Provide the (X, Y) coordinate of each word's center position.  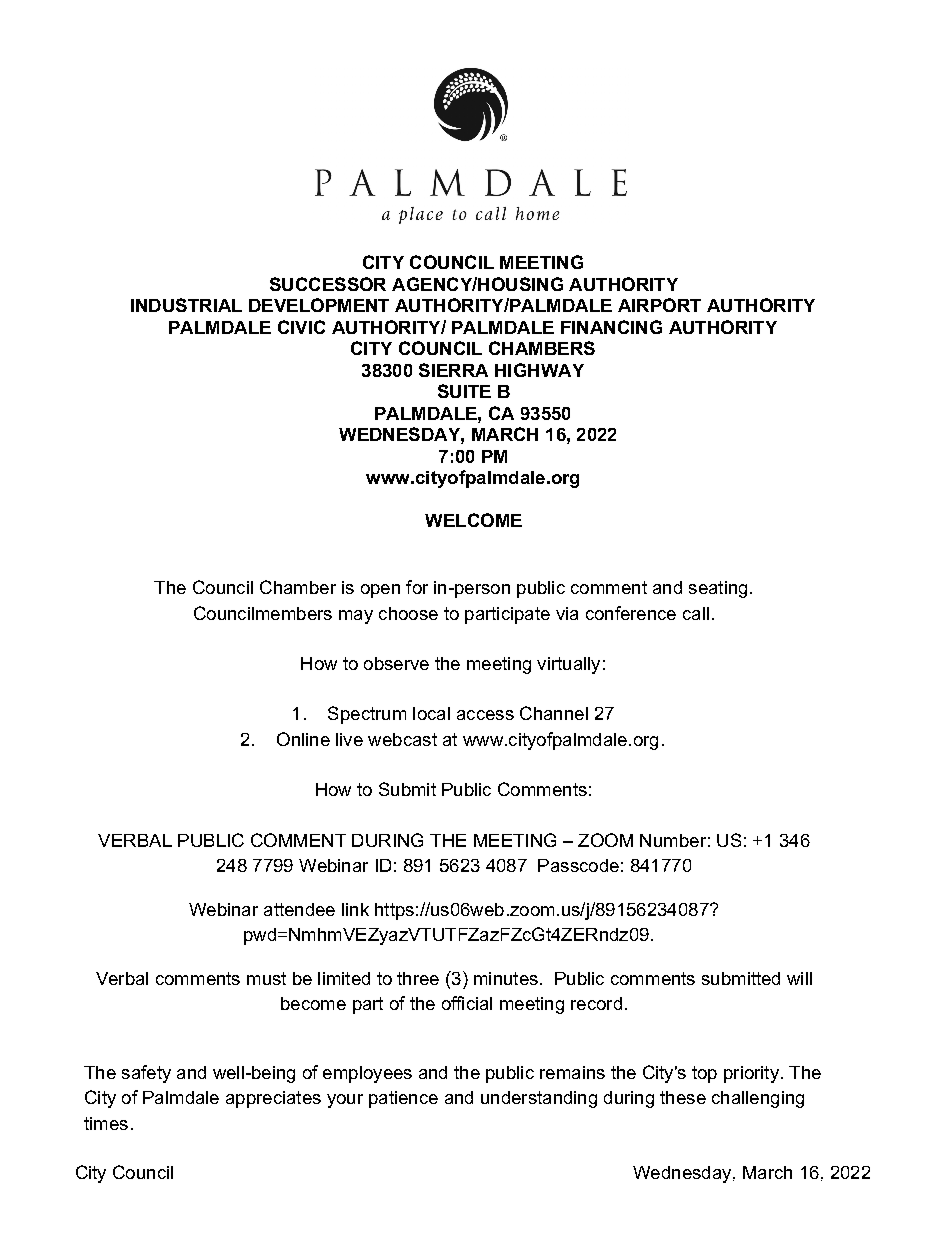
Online (303, 739)
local (431, 713)
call (696, 613)
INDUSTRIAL (186, 305)
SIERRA (453, 370)
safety (146, 1074)
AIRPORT (659, 305)
